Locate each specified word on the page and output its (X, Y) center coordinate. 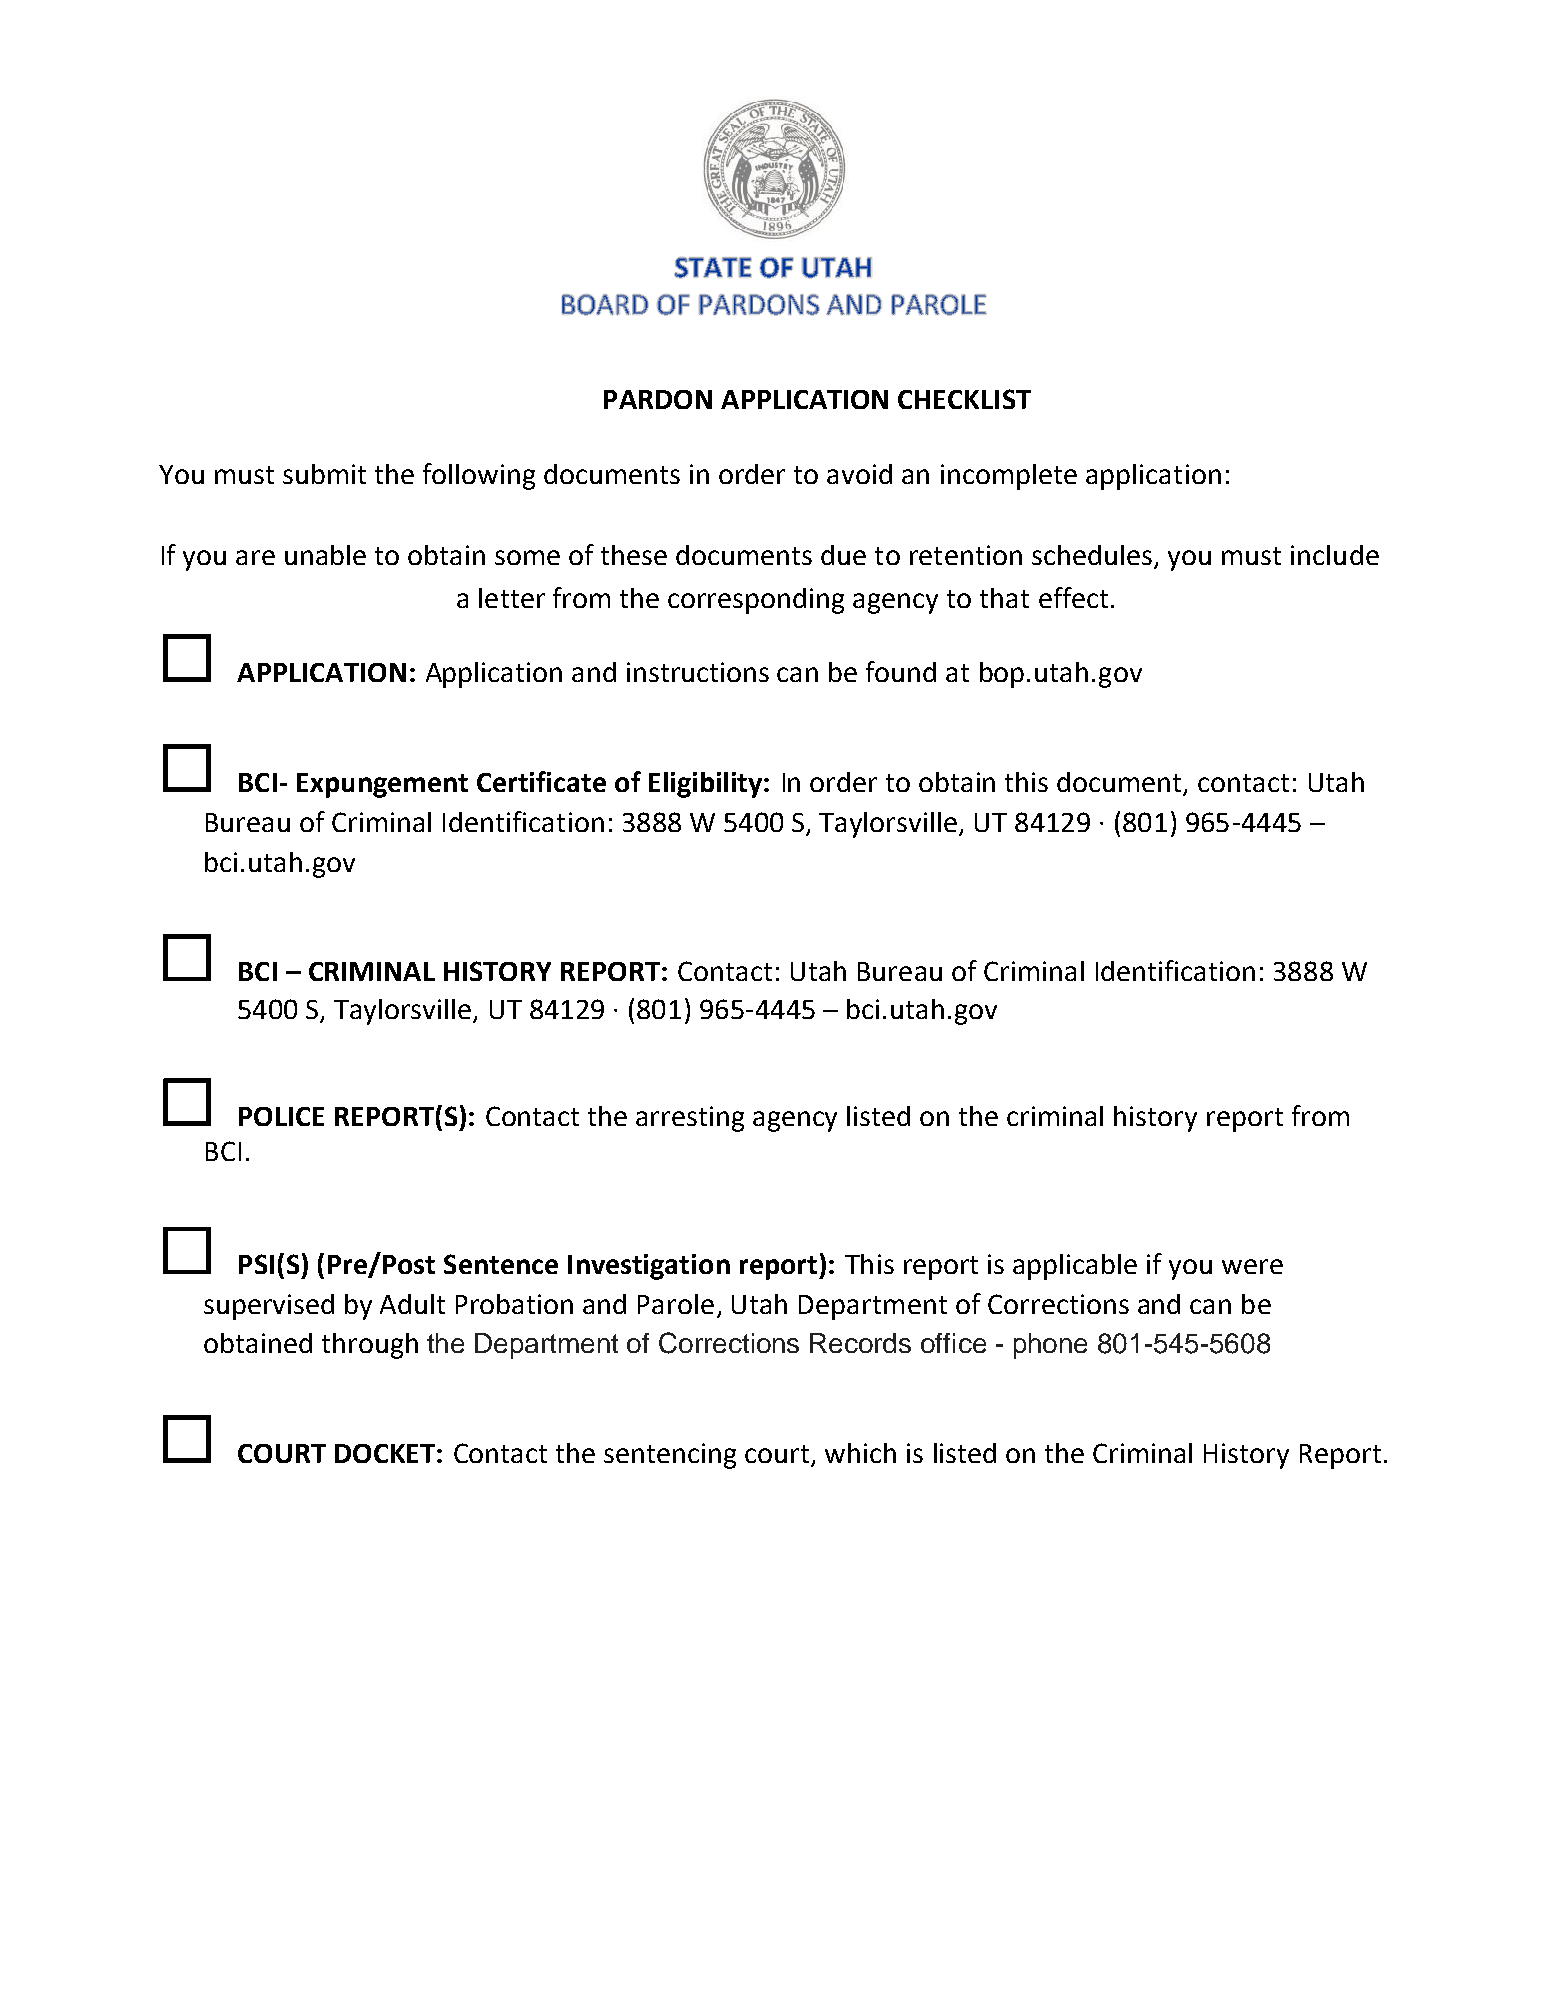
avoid (859, 474)
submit (324, 474)
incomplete (1009, 477)
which (860, 1453)
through (370, 1346)
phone (1050, 1346)
